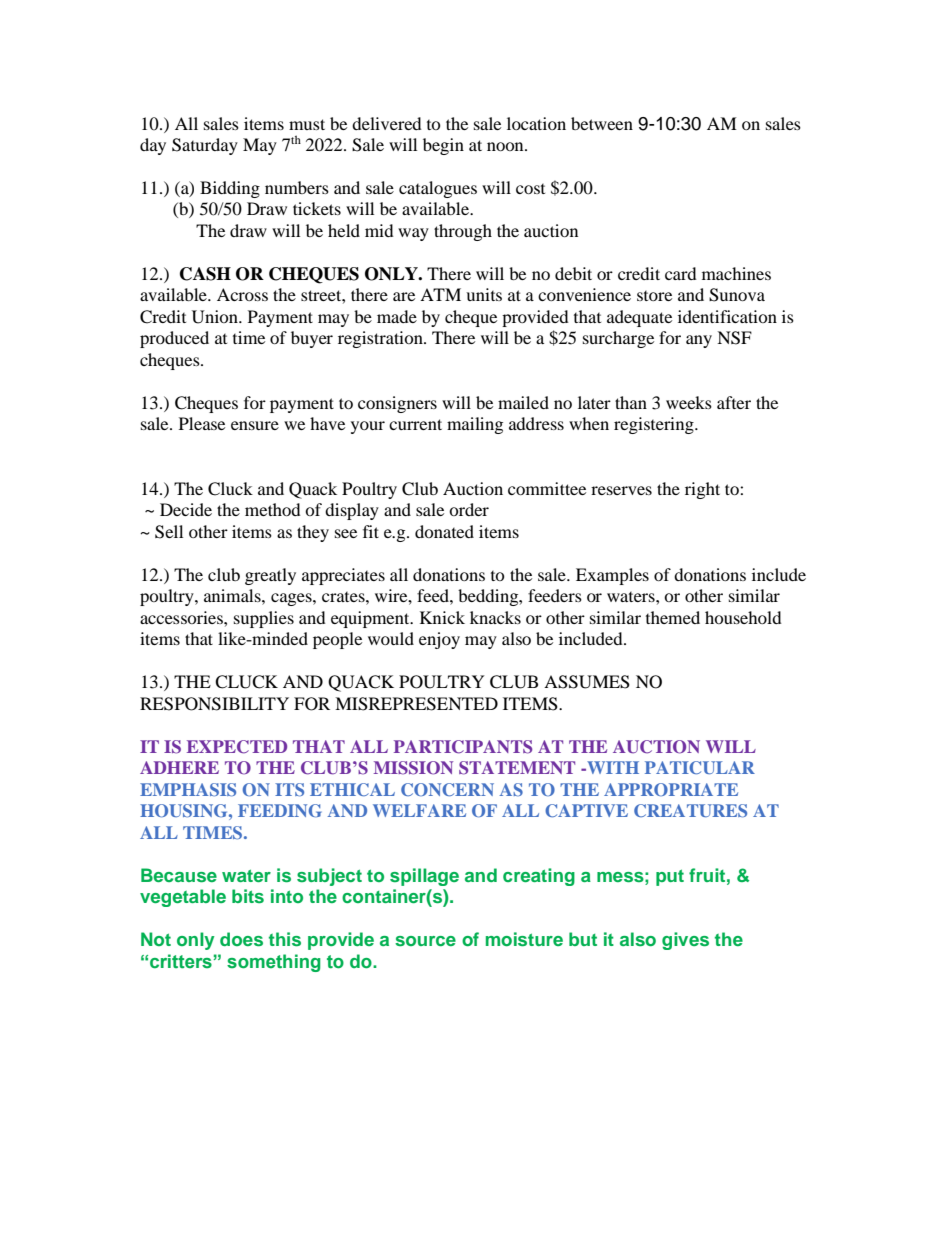  What do you see at coordinates (443, 146) in the screenshot?
I see `begin` at bounding box center [443, 146].
